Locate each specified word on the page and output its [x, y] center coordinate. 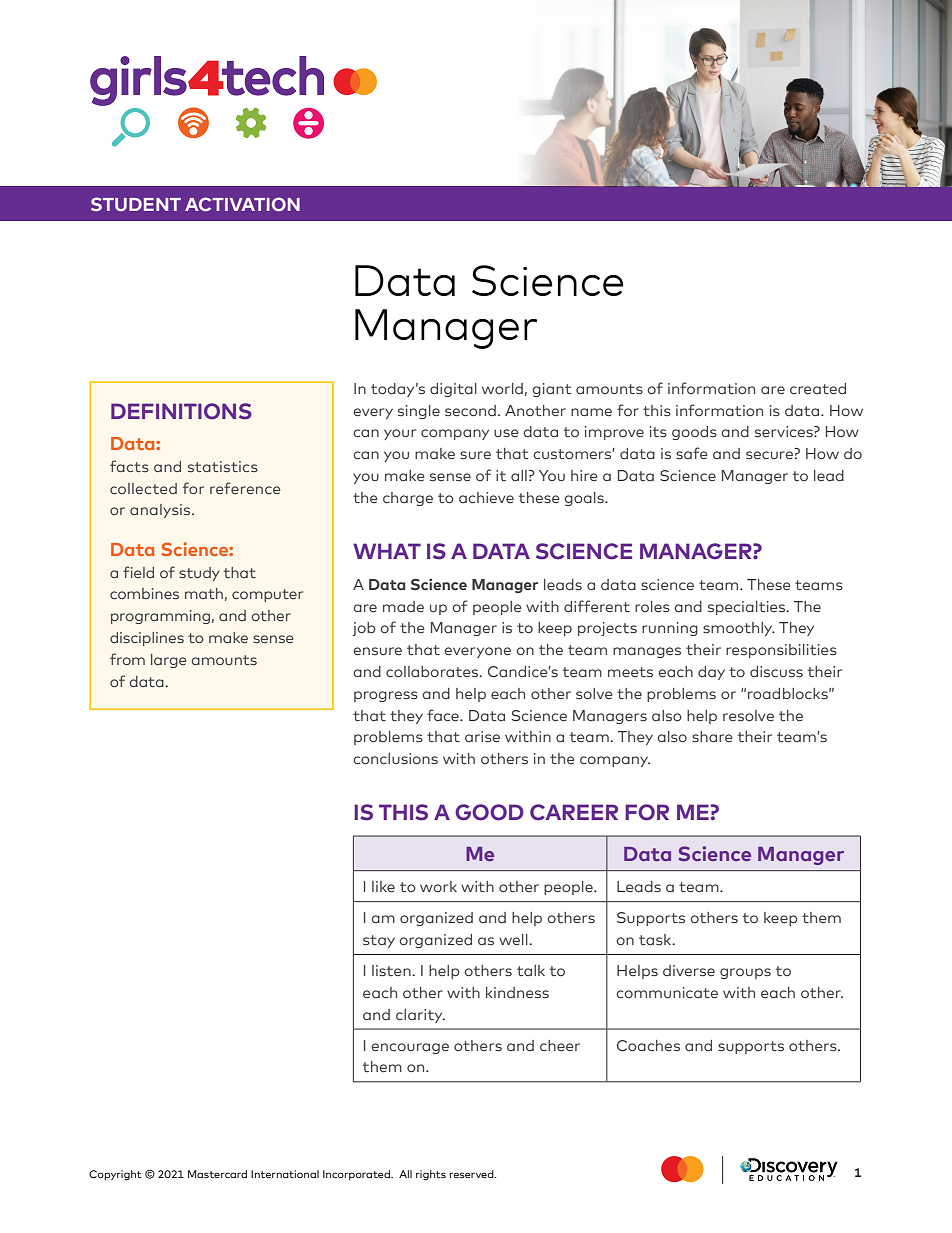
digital [453, 390]
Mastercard [217, 1174]
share [712, 737]
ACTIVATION [242, 204]
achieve [486, 497]
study [199, 574]
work [438, 886]
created [818, 388]
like [383, 886]
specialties [748, 608]
